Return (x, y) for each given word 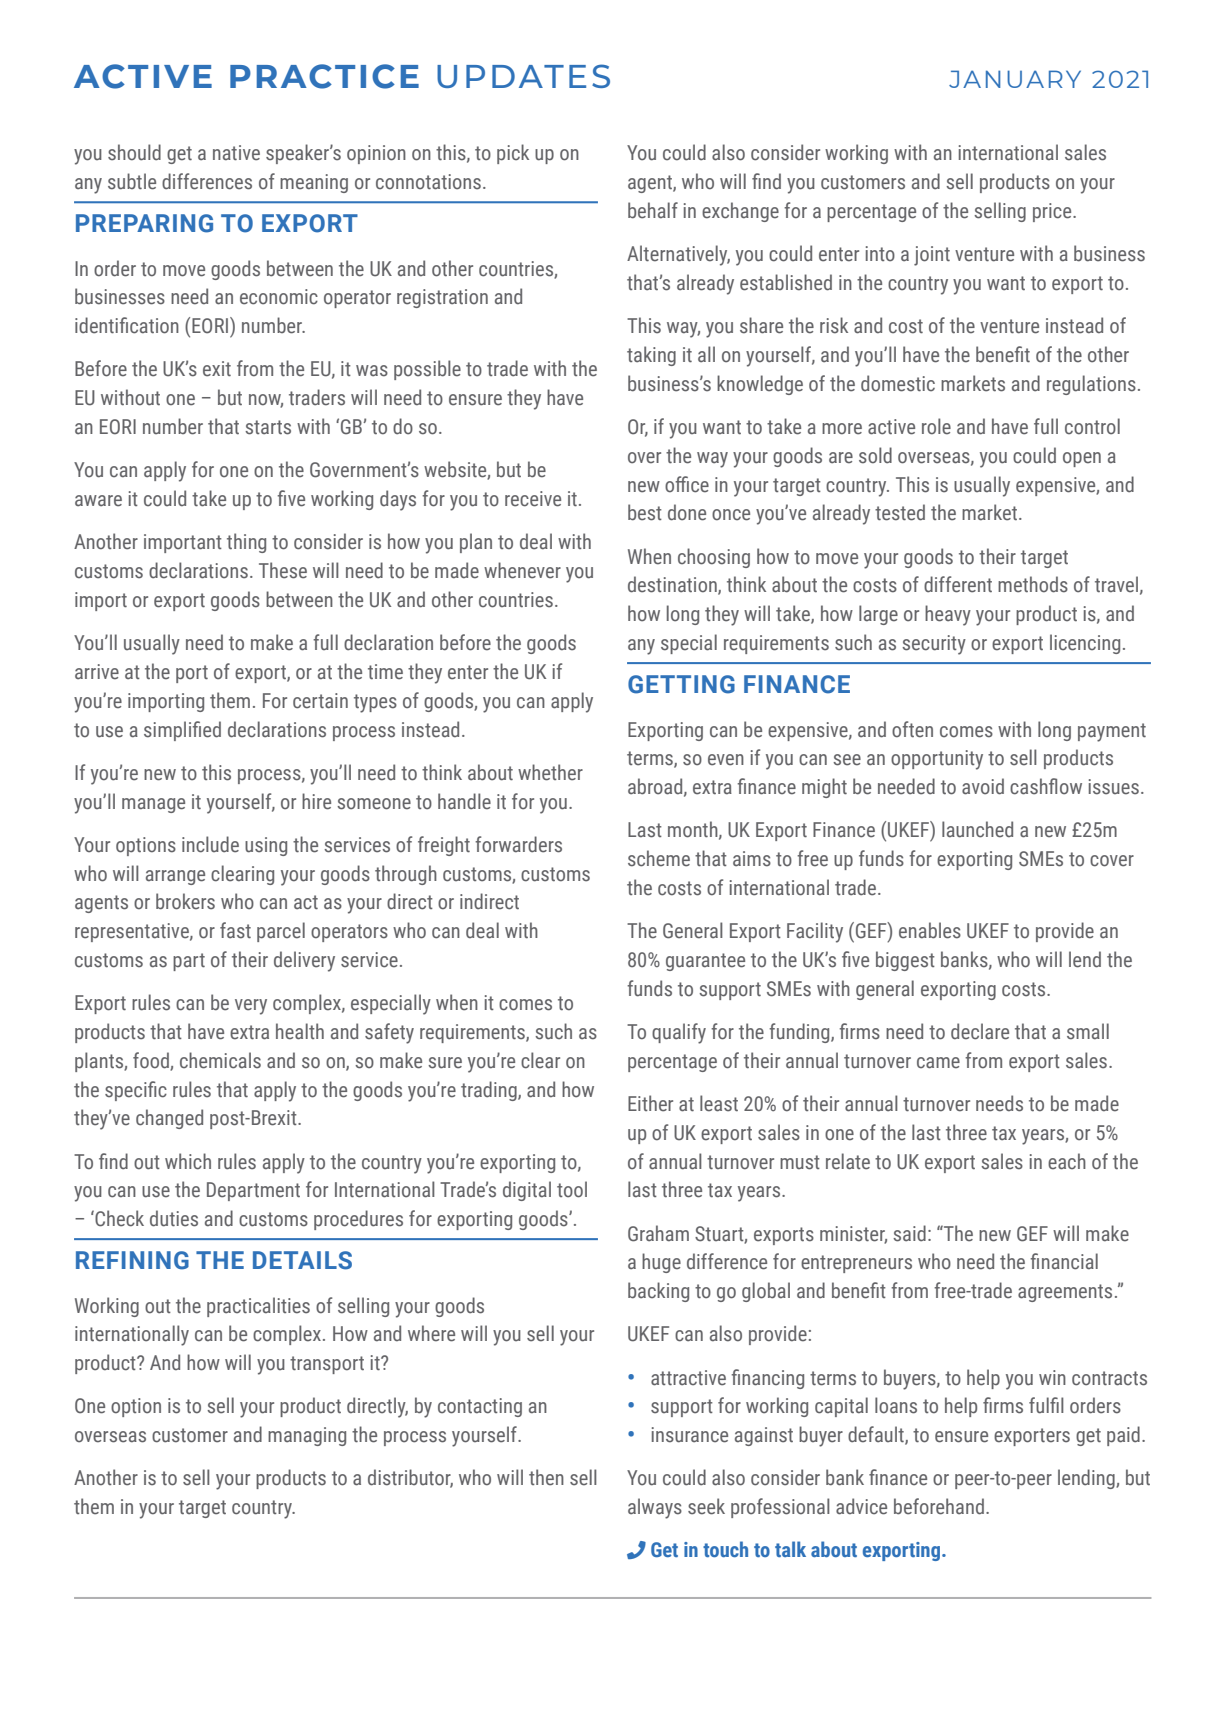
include (210, 844)
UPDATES (523, 76)
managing (307, 1436)
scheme (659, 858)
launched (977, 829)
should (134, 152)
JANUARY (1015, 79)
